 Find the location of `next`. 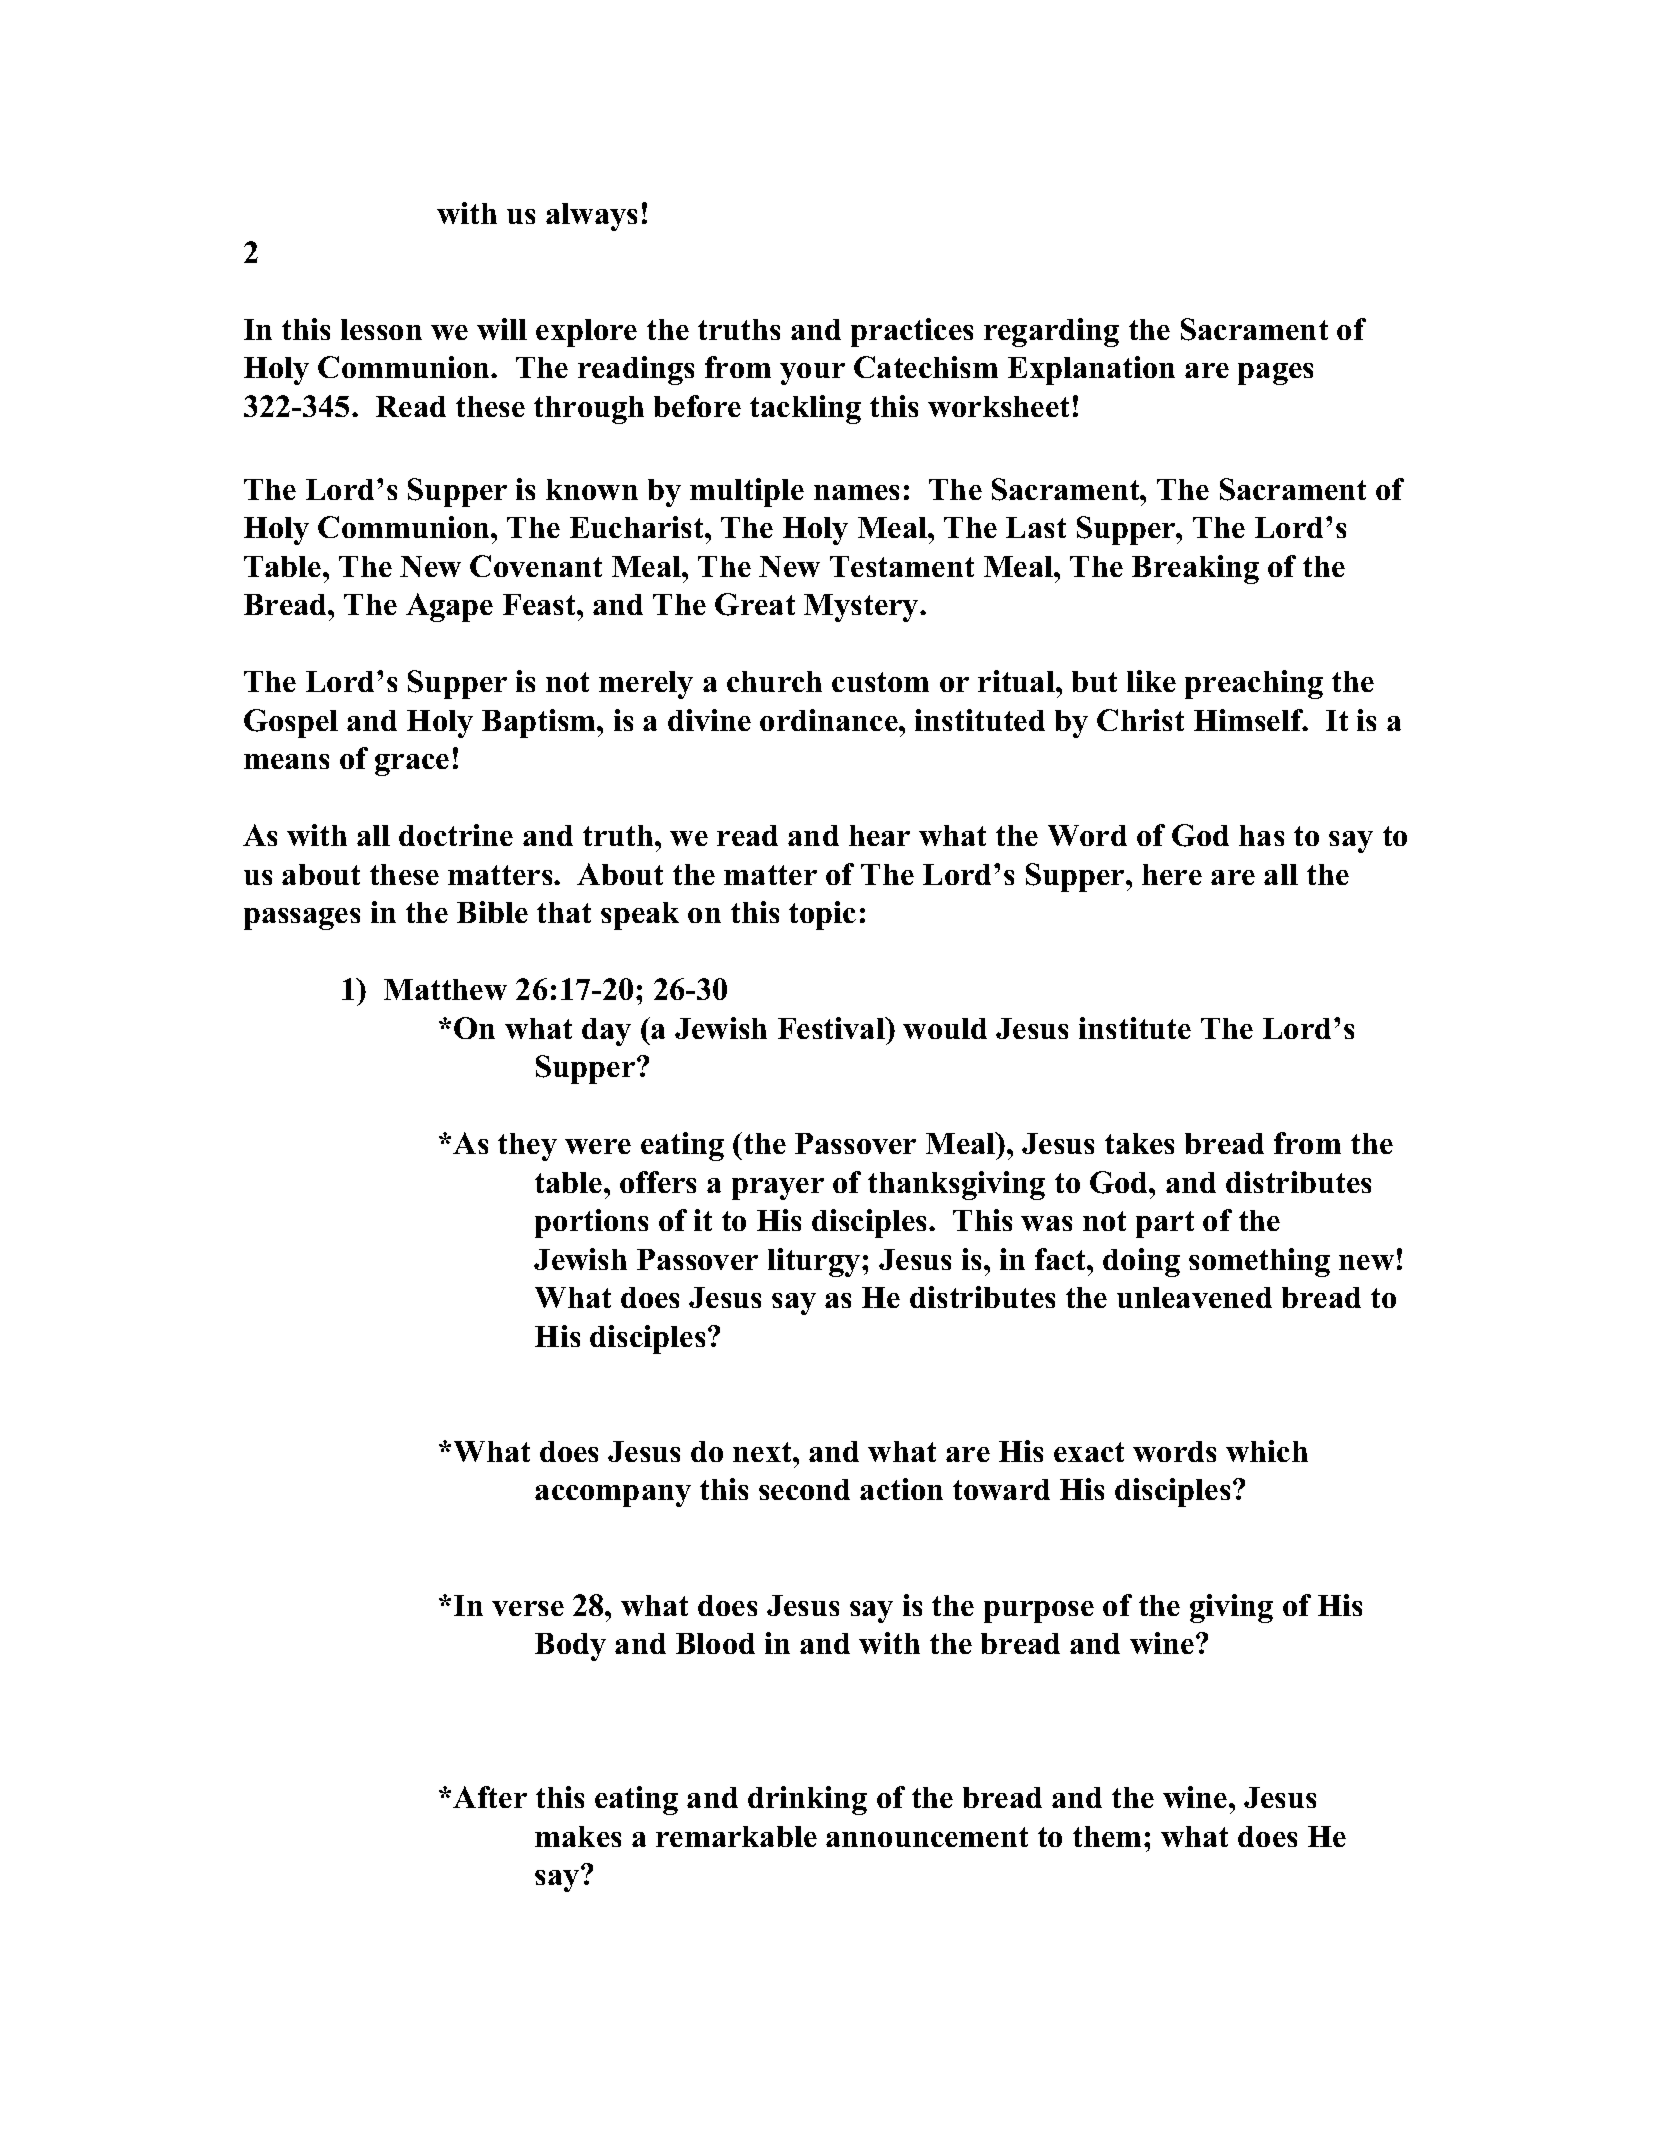

next is located at coordinates (763, 1452).
